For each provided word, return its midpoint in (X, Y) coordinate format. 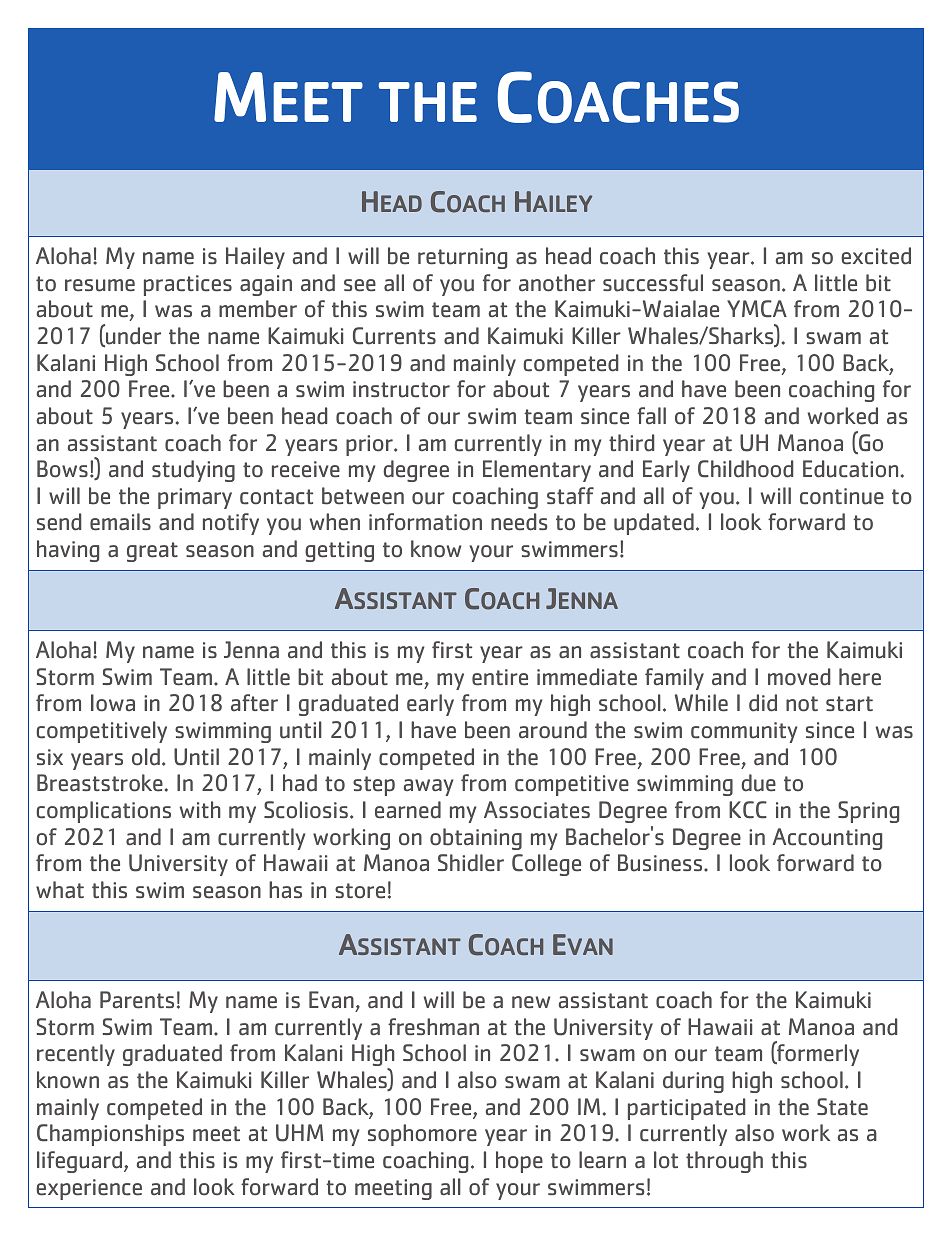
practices (188, 285)
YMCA (757, 309)
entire (500, 677)
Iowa (113, 703)
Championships (110, 1135)
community (744, 732)
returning (462, 258)
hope (519, 1162)
